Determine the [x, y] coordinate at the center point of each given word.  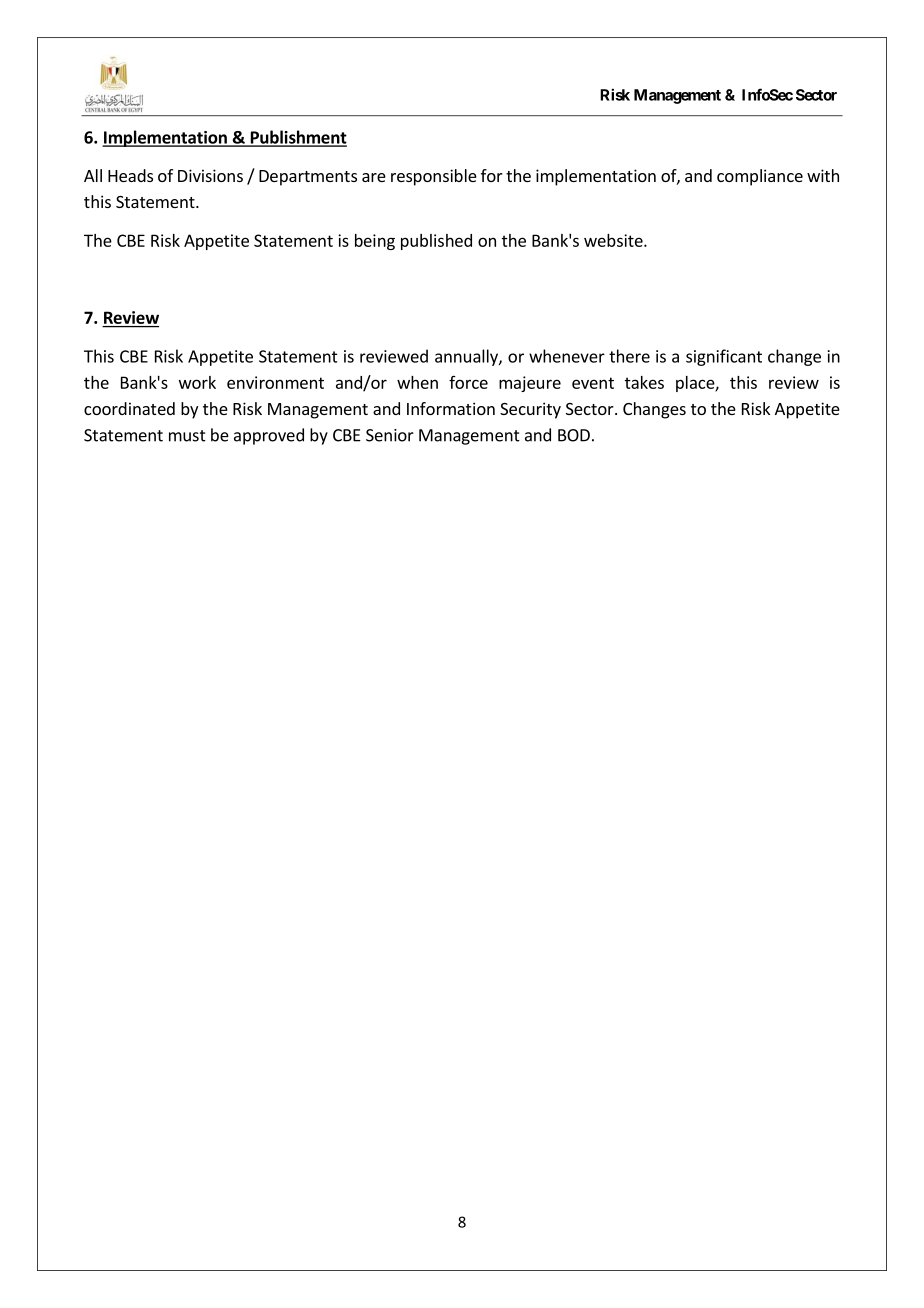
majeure [530, 384]
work [197, 382]
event [593, 383]
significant [724, 357]
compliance [760, 177]
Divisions [210, 175]
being [375, 242]
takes [644, 382]
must [187, 436]
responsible [434, 177]
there [629, 356]
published [436, 242]
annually [467, 357]
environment [275, 382]
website [614, 240]
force [468, 382]
